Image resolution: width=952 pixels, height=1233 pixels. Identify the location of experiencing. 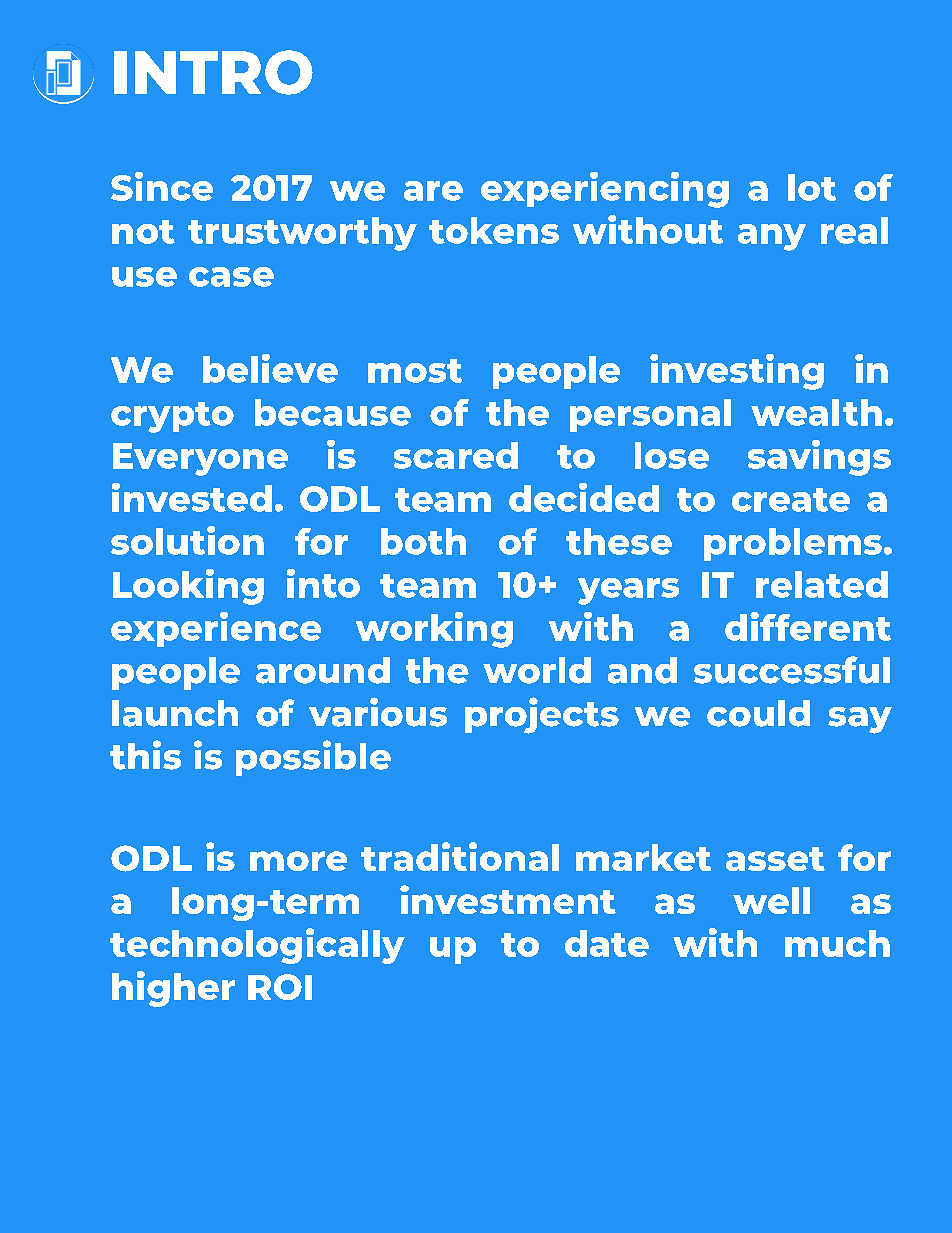
(605, 190).
